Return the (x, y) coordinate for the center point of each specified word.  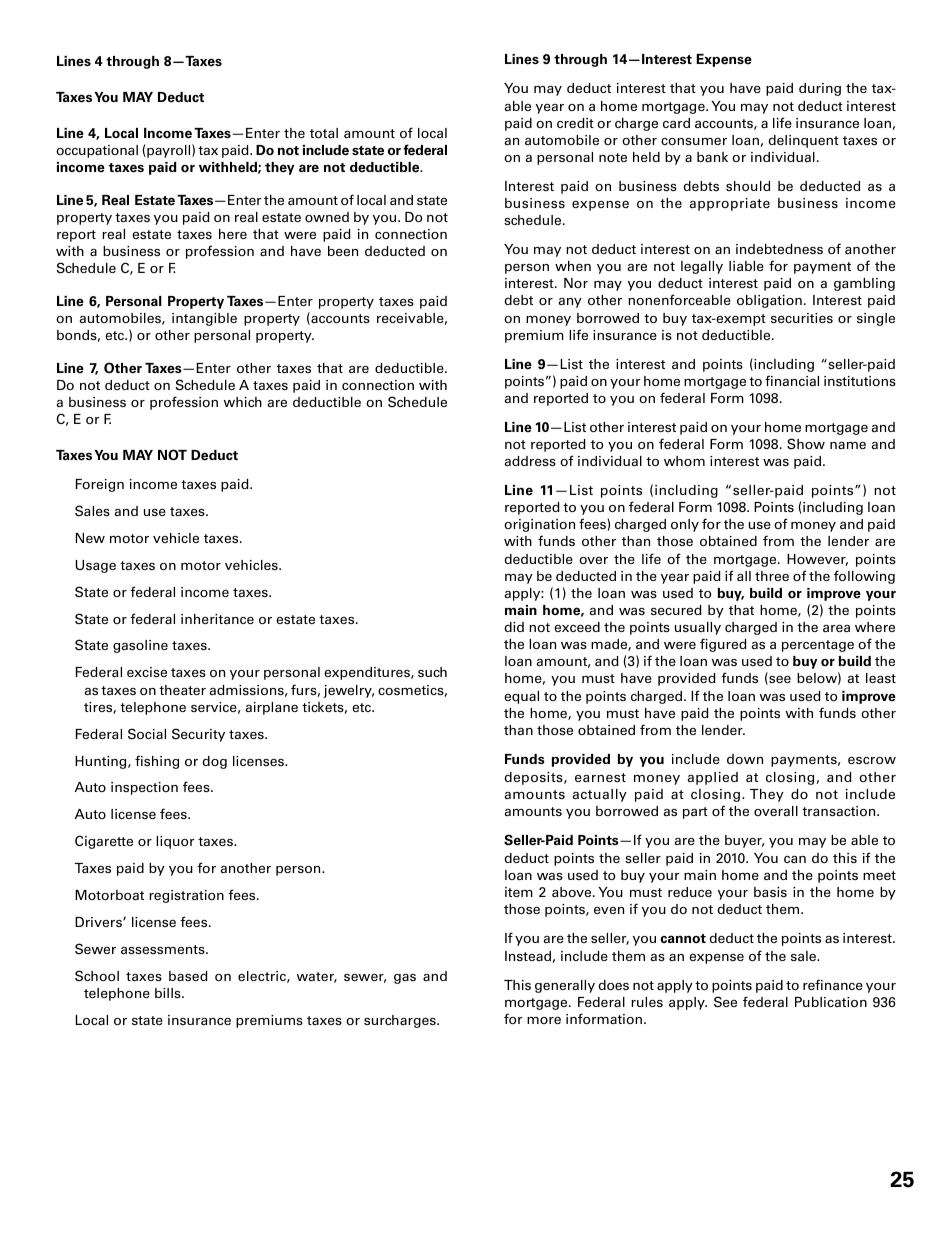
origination (539, 525)
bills (169, 993)
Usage (95, 566)
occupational (97, 151)
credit (575, 123)
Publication (831, 1002)
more (544, 1020)
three (772, 576)
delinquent (803, 141)
